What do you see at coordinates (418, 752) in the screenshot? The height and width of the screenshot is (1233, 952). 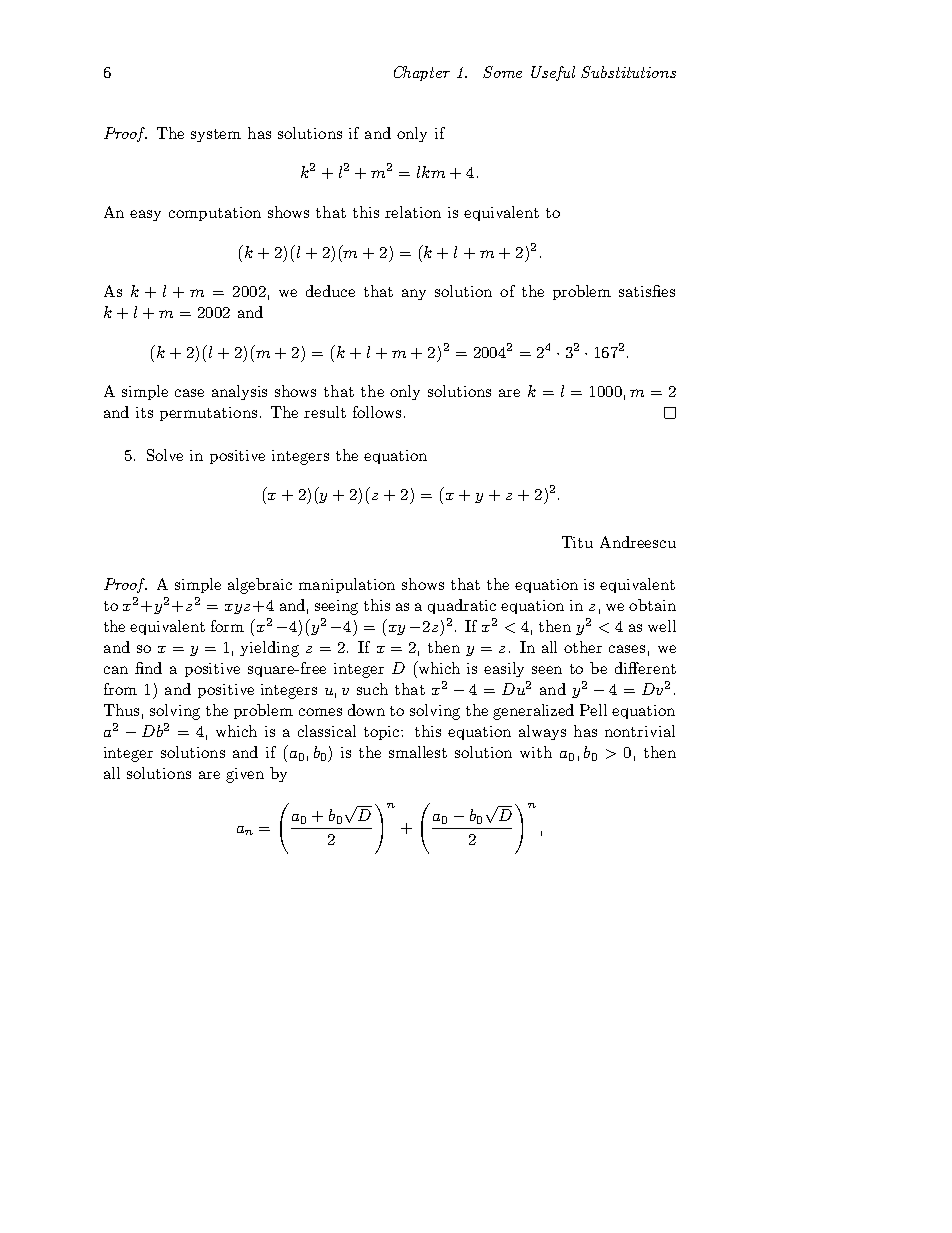 I see `smallest` at bounding box center [418, 752].
